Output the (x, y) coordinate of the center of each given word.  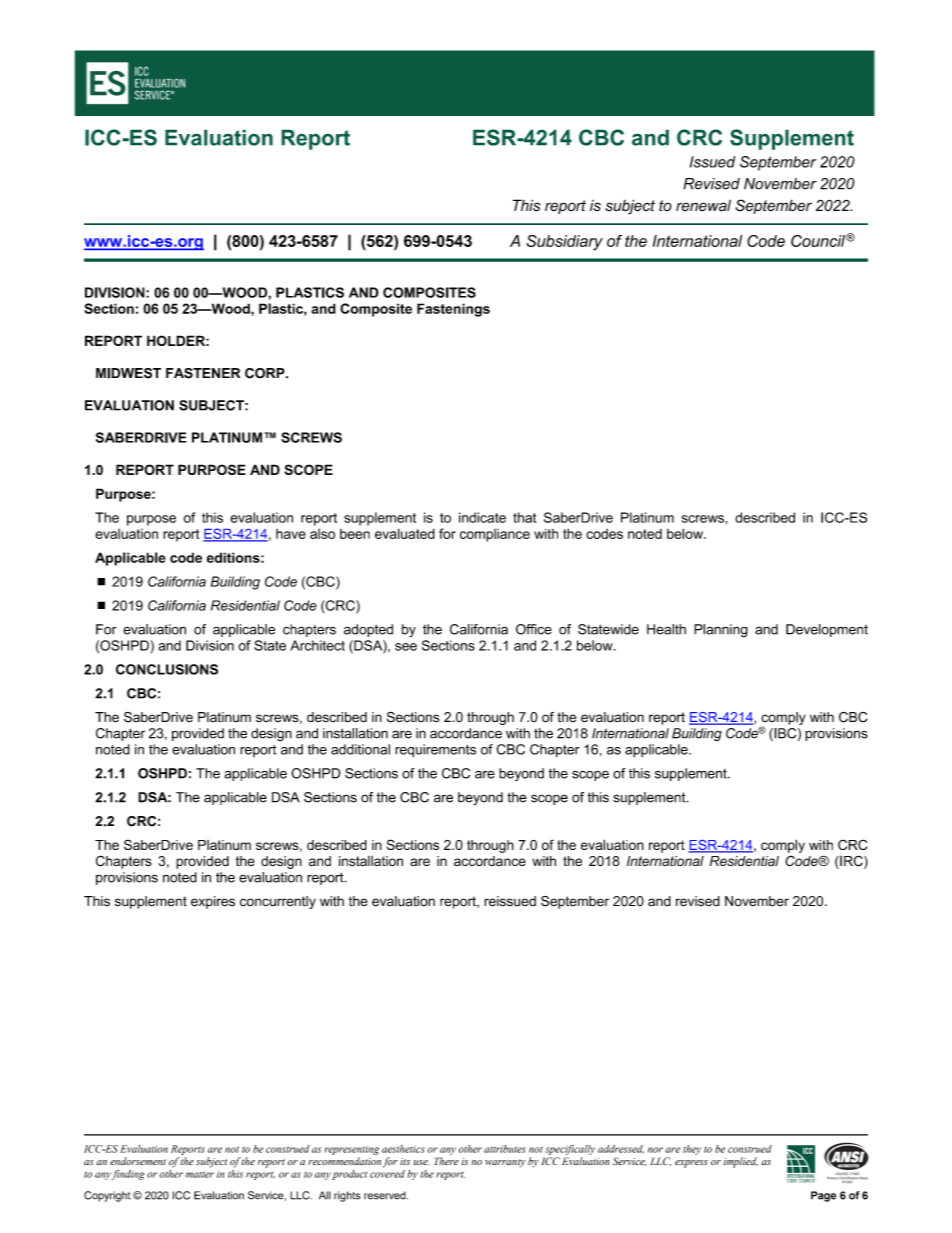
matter (200, 1174)
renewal (703, 205)
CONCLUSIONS (167, 669)
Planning (721, 631)
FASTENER (203, 373)
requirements (435, 751)
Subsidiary (564, 243)
